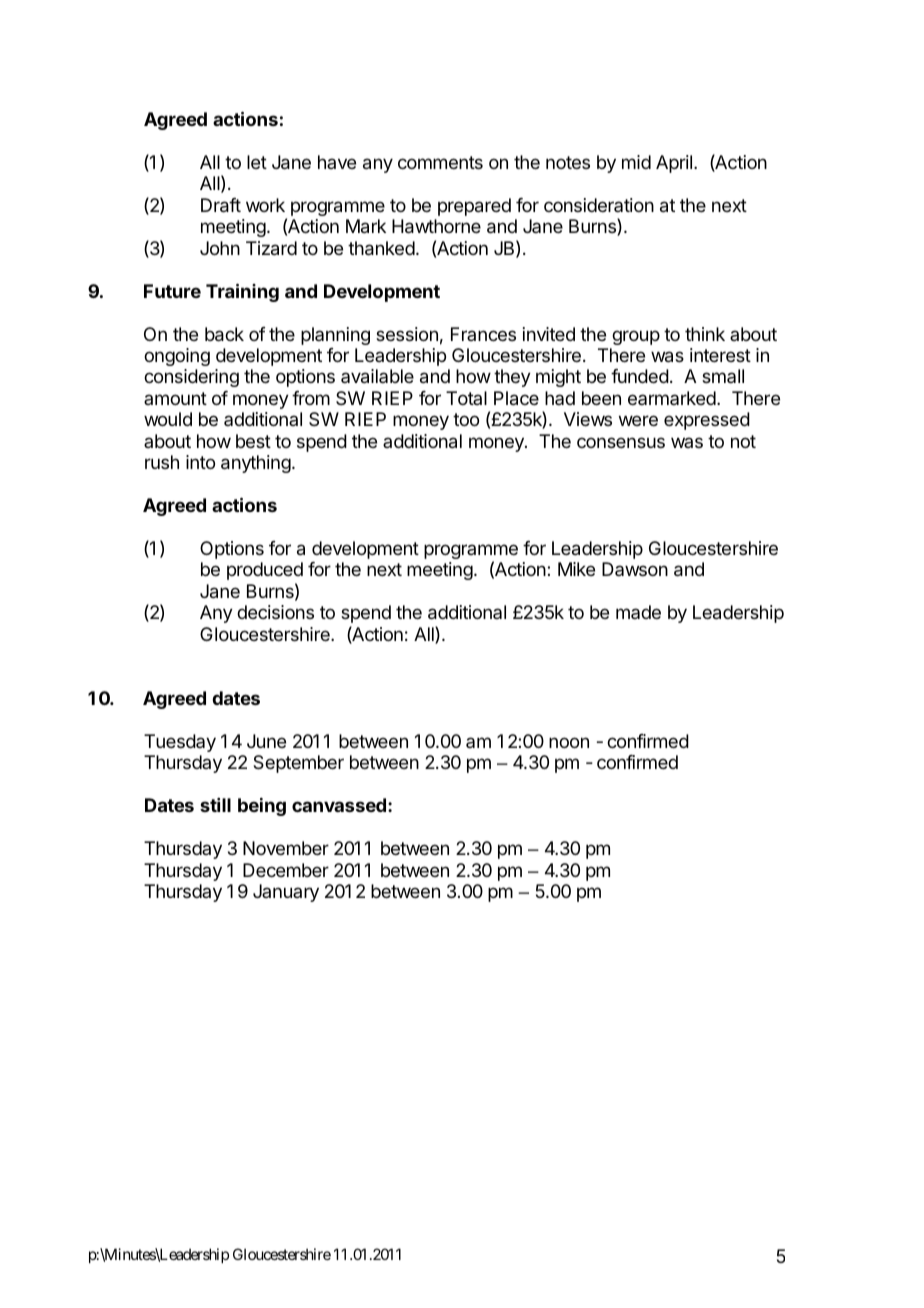 The image size is (924, 1308). Describe the element at coordinates (256, 464) in the image. I see `anything` at that location.
